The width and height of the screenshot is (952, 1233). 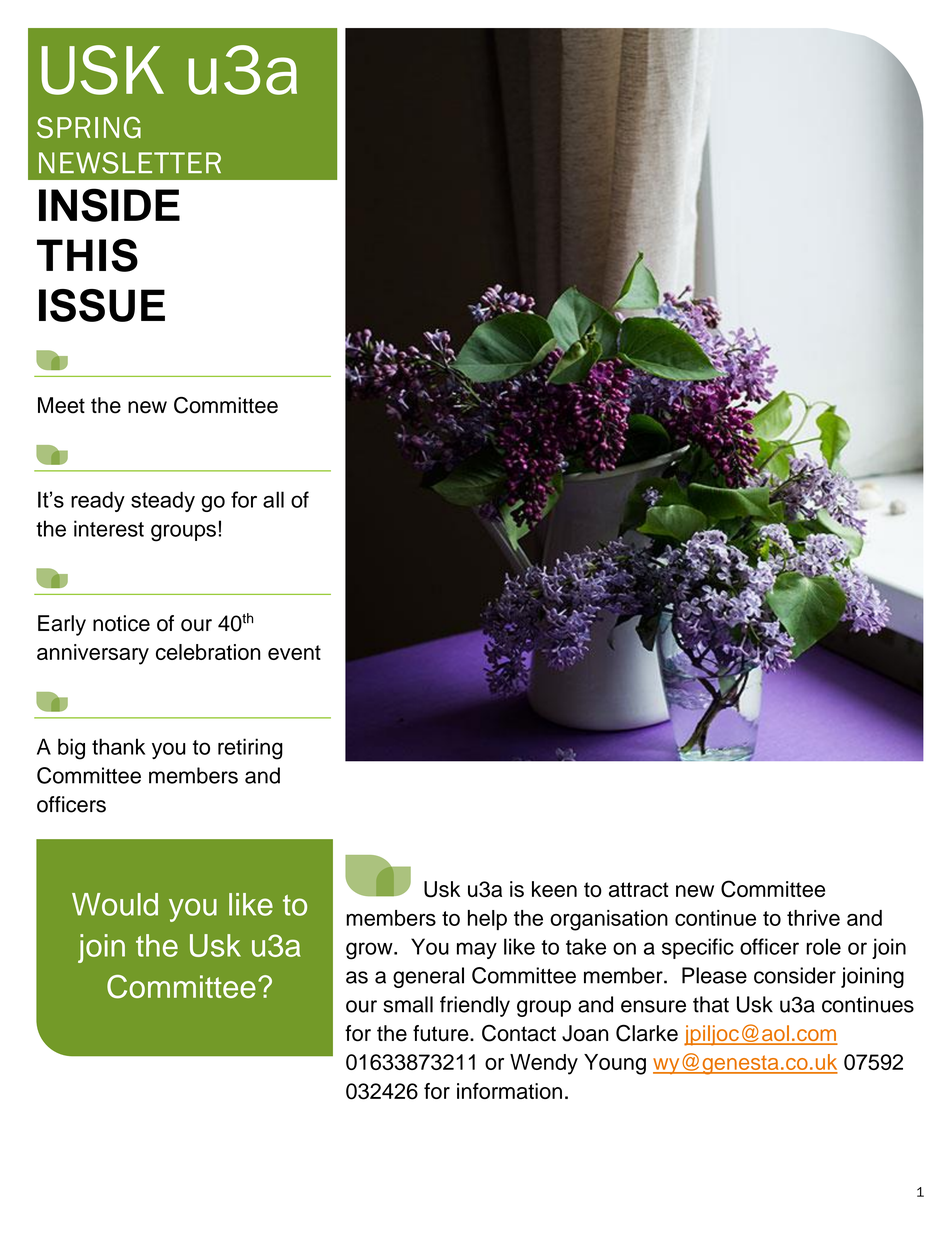 I want to click on that, so click(x=711, y=1004).
